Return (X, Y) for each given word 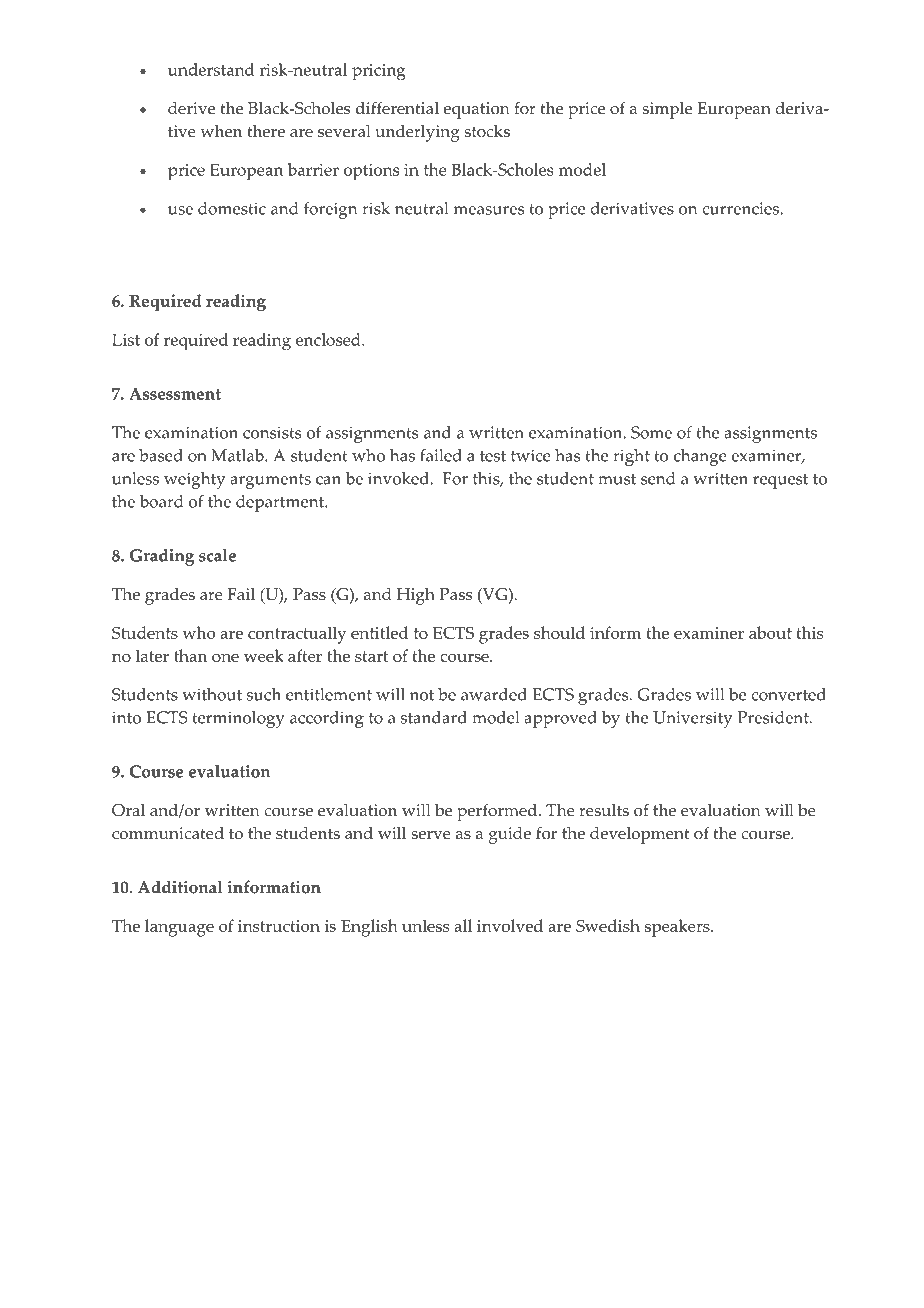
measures (489, 210)
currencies (741, 208)
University (692, 719)
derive (191, 108)
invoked (399, 478)
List (126, 339)
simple (667, 110)
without (212, 694)
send (658, 478)
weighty (194, 480)
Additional (180, 887)
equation (476, 110)
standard (434, 717)
